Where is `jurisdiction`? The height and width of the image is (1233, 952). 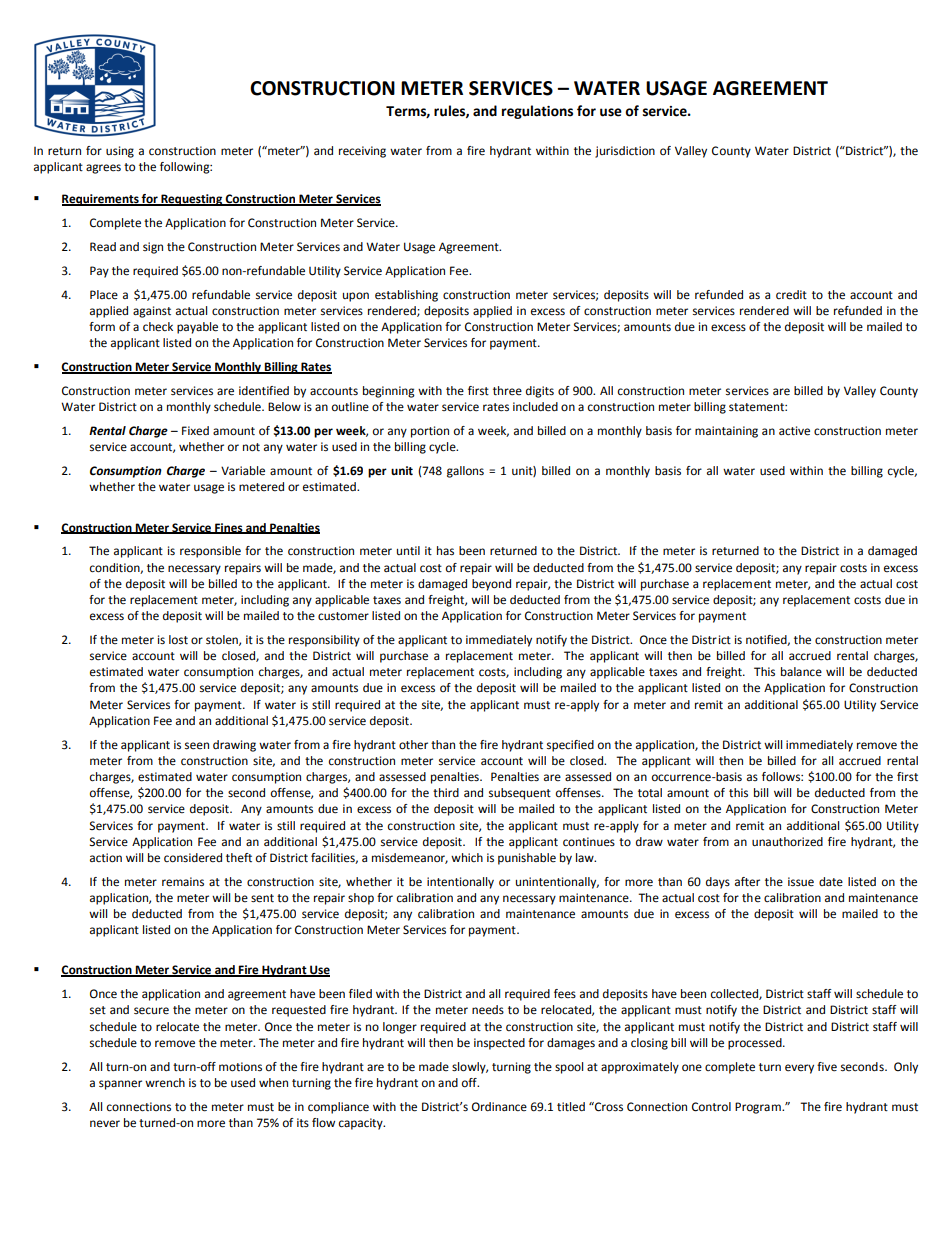
jurisdiction is located at coordinates (625, 152).
